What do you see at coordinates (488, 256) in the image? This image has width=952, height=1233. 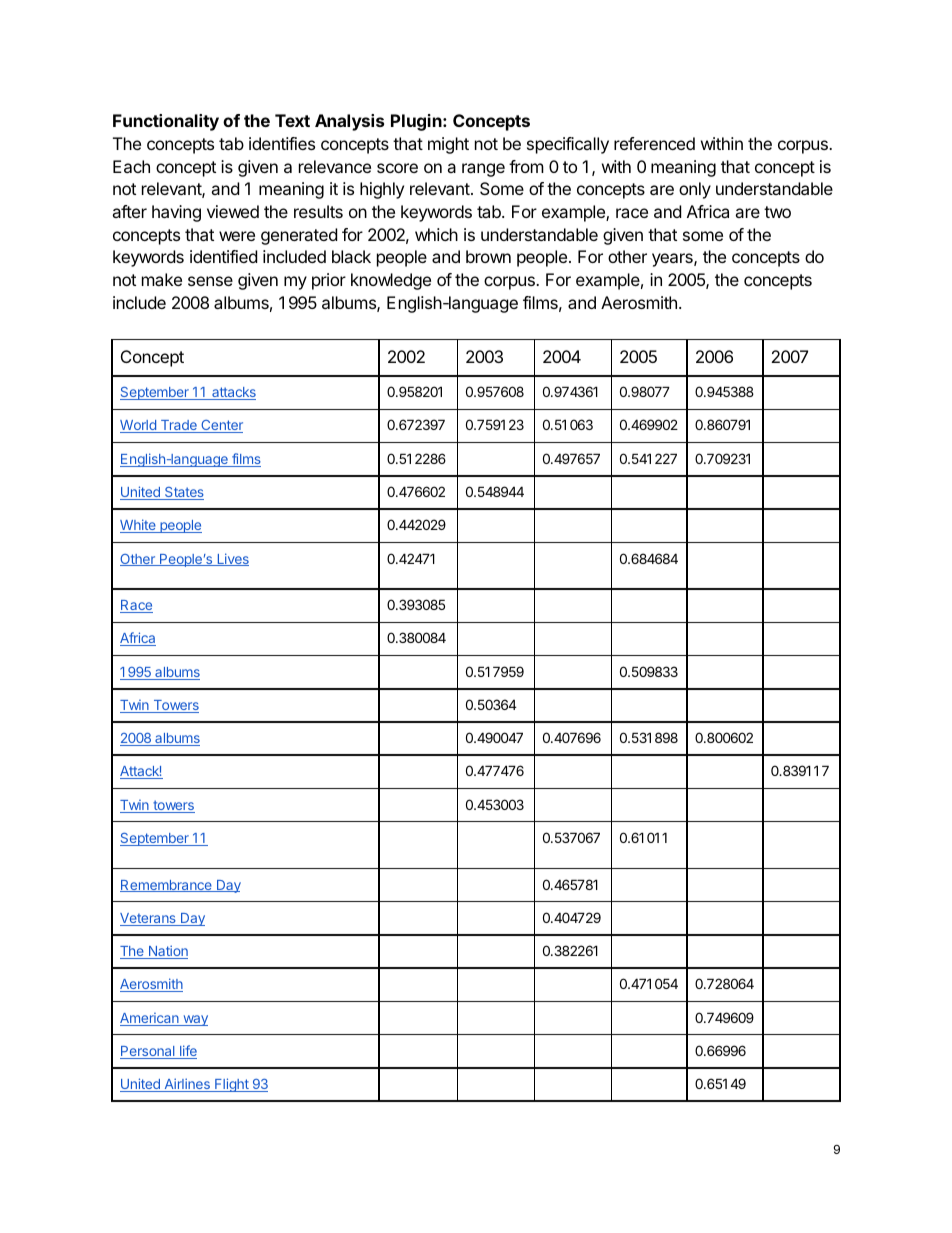 I see `brown` at bounding box center [488, 256].
